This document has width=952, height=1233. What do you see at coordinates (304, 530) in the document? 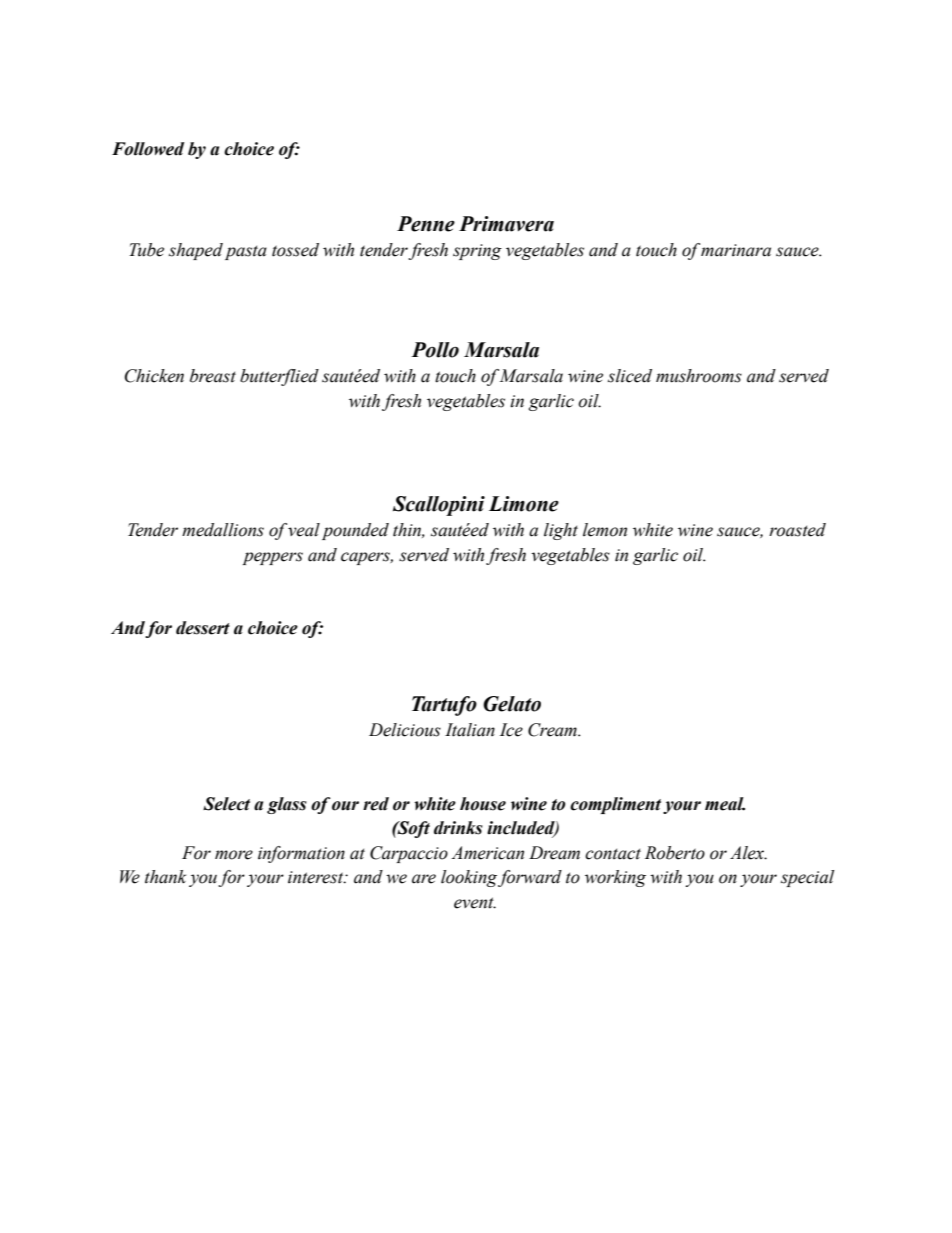
I see `veal` at bounding box center [304, 530].
